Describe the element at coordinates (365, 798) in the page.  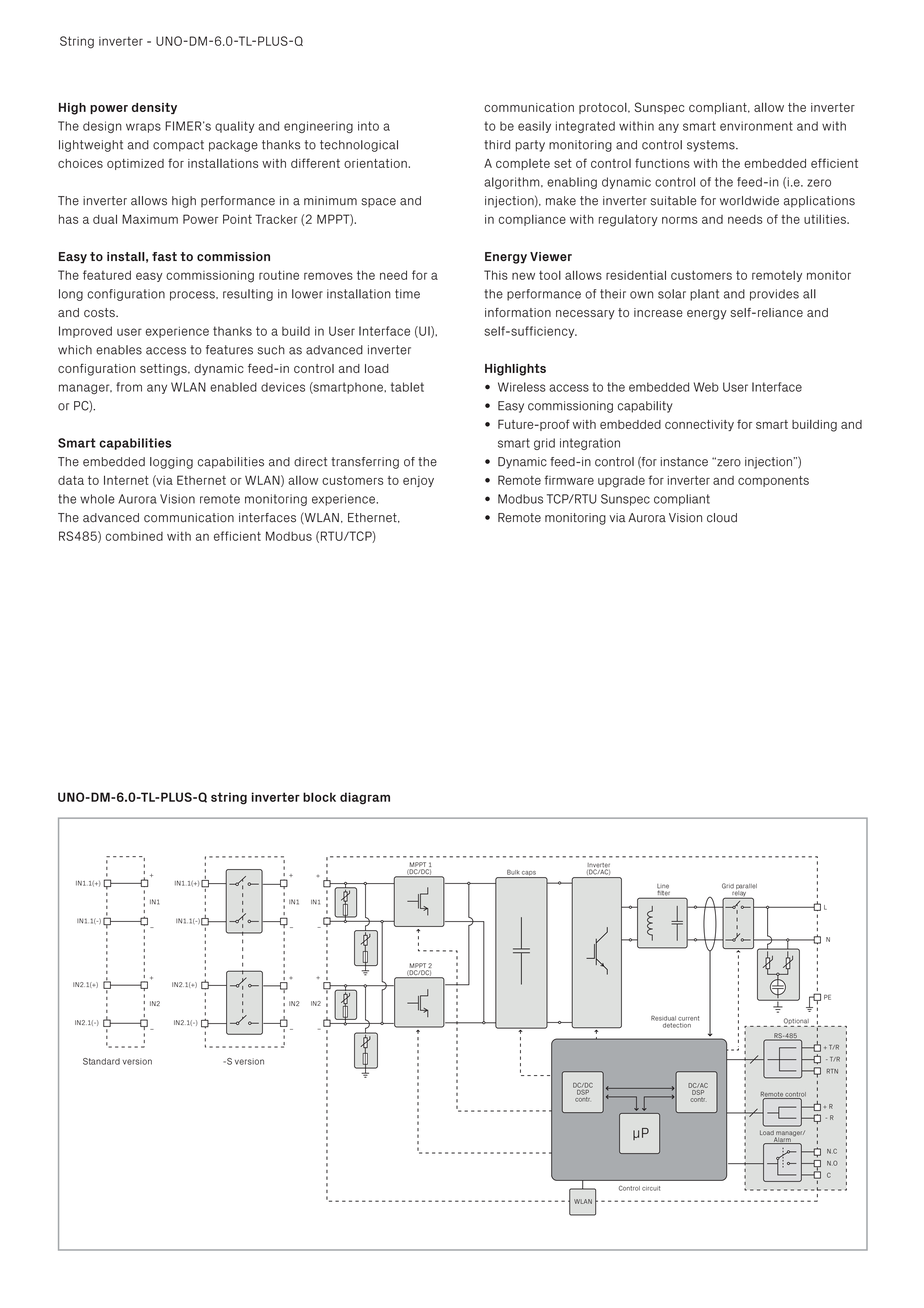
I see `diagram` at that location.
